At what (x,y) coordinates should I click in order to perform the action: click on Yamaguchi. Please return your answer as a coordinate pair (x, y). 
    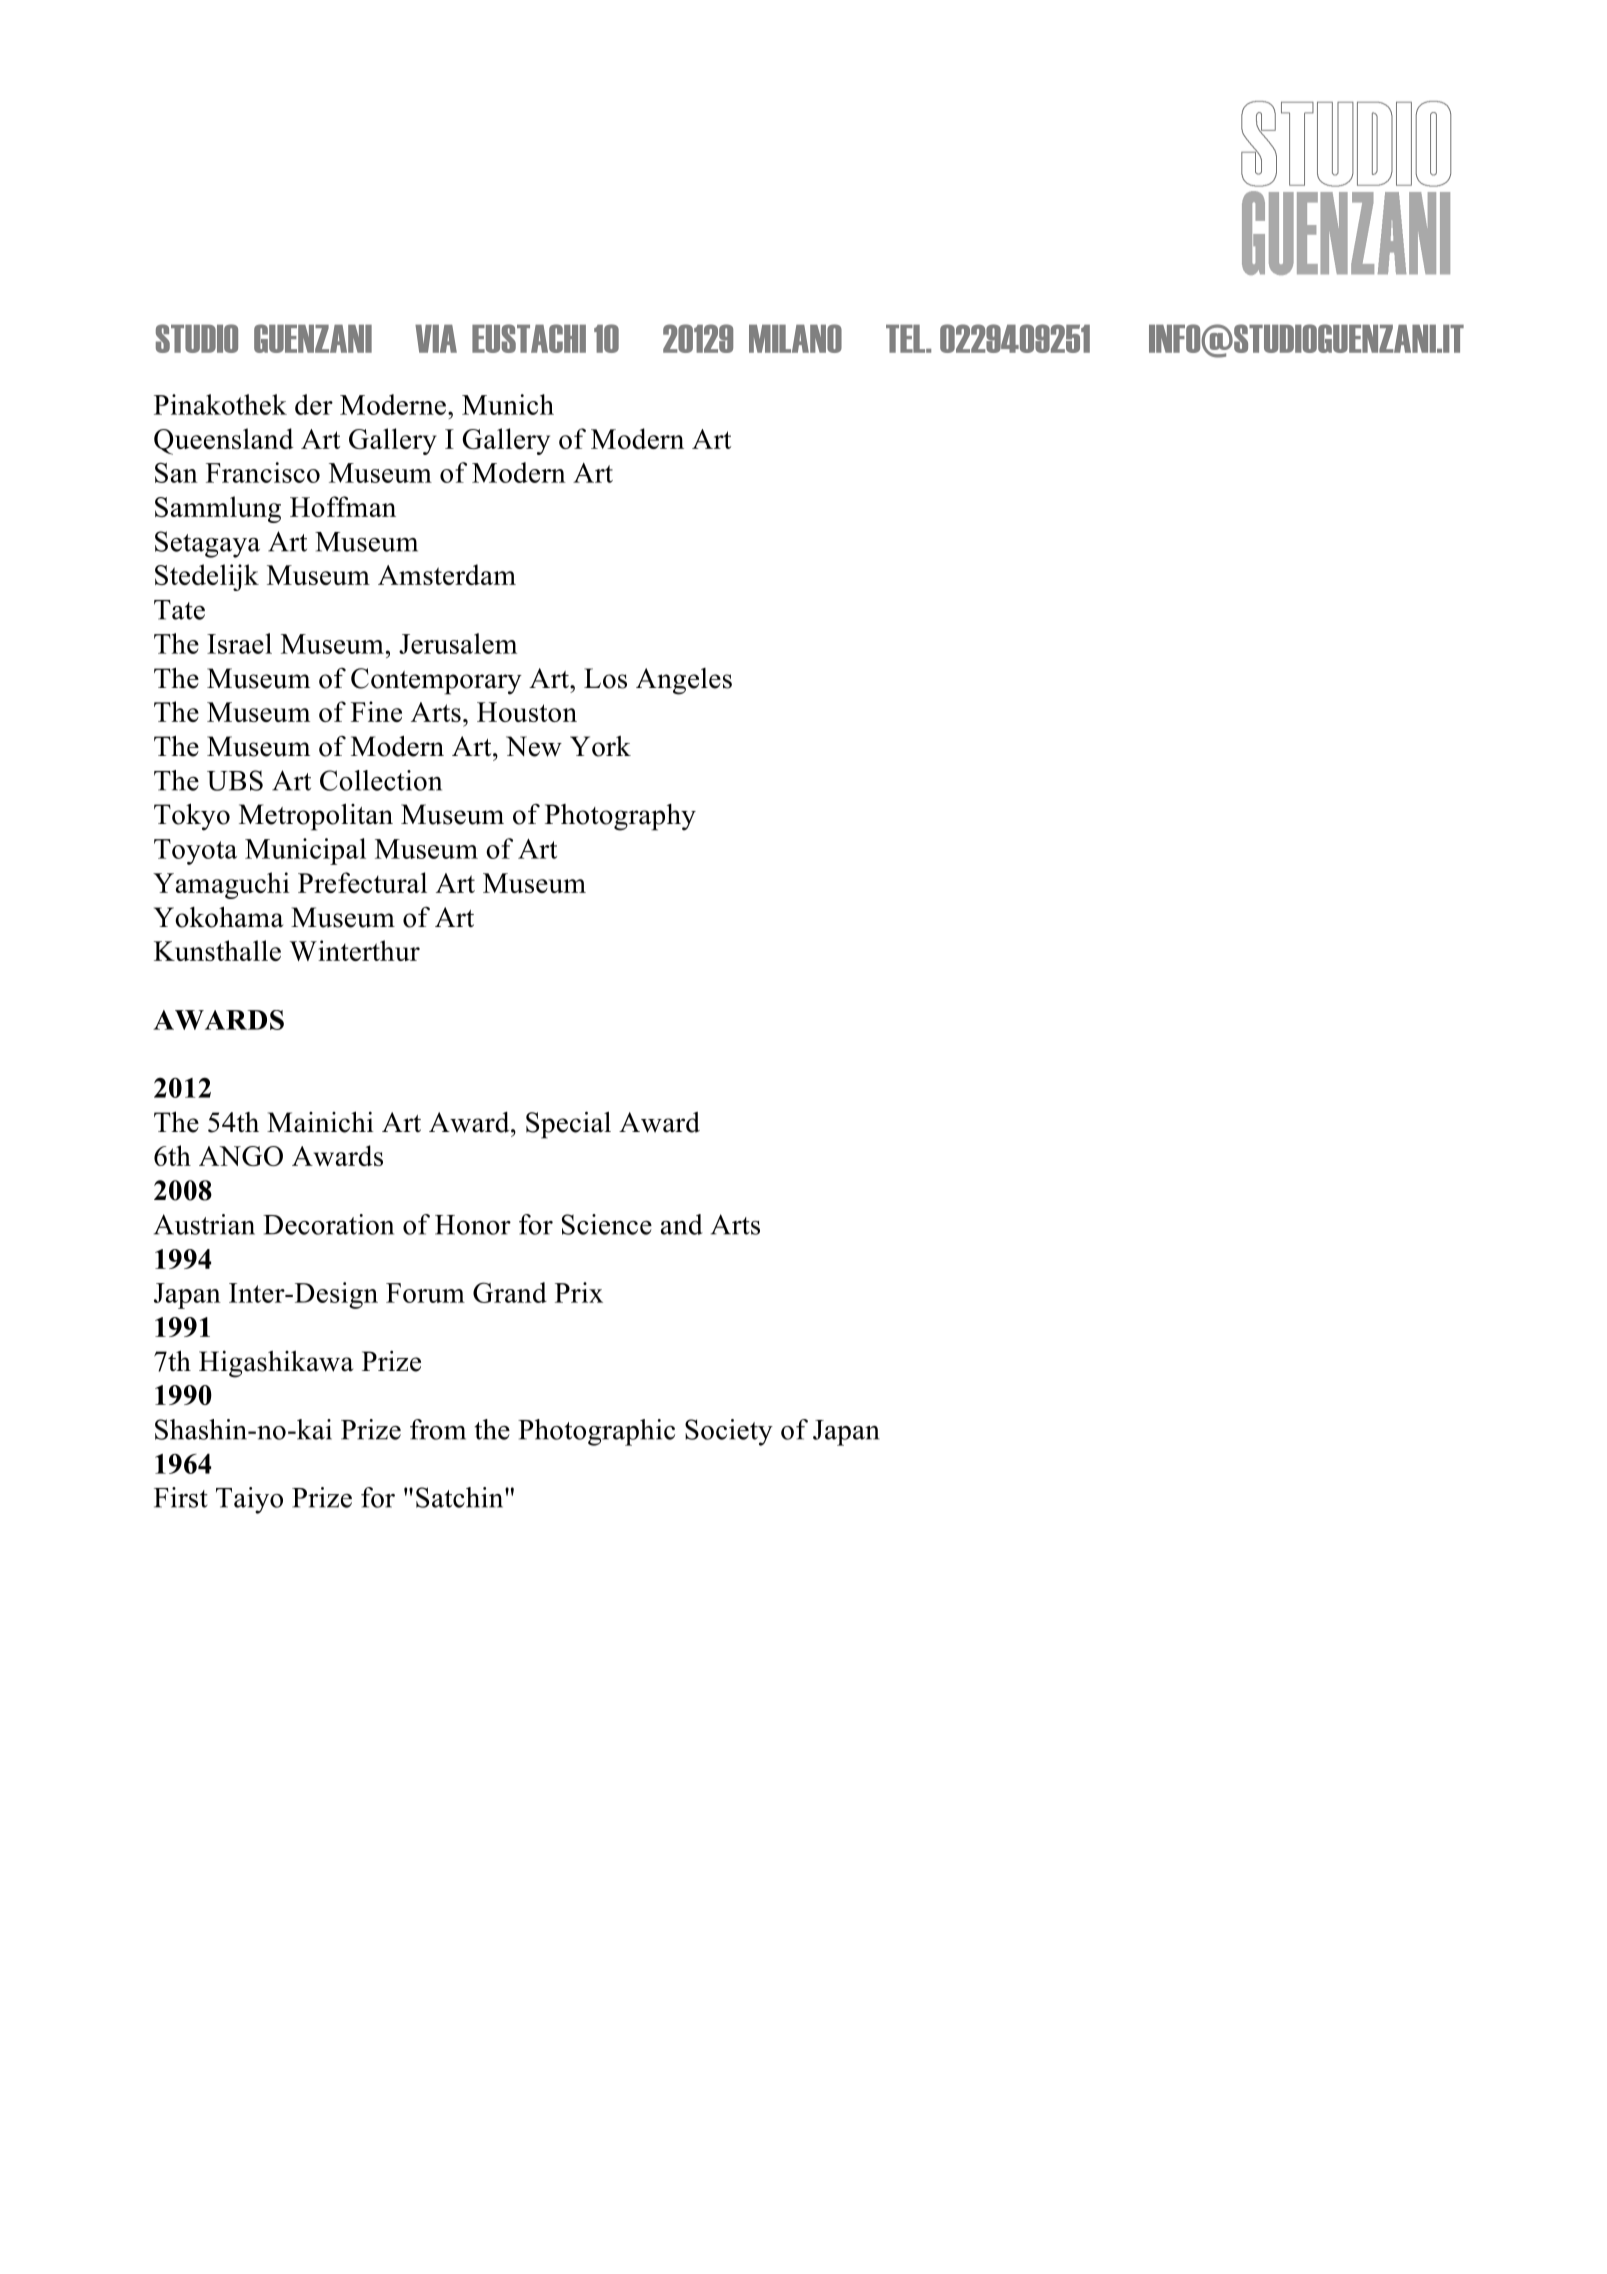
    Looking at the image, I should click on (221, 885).
